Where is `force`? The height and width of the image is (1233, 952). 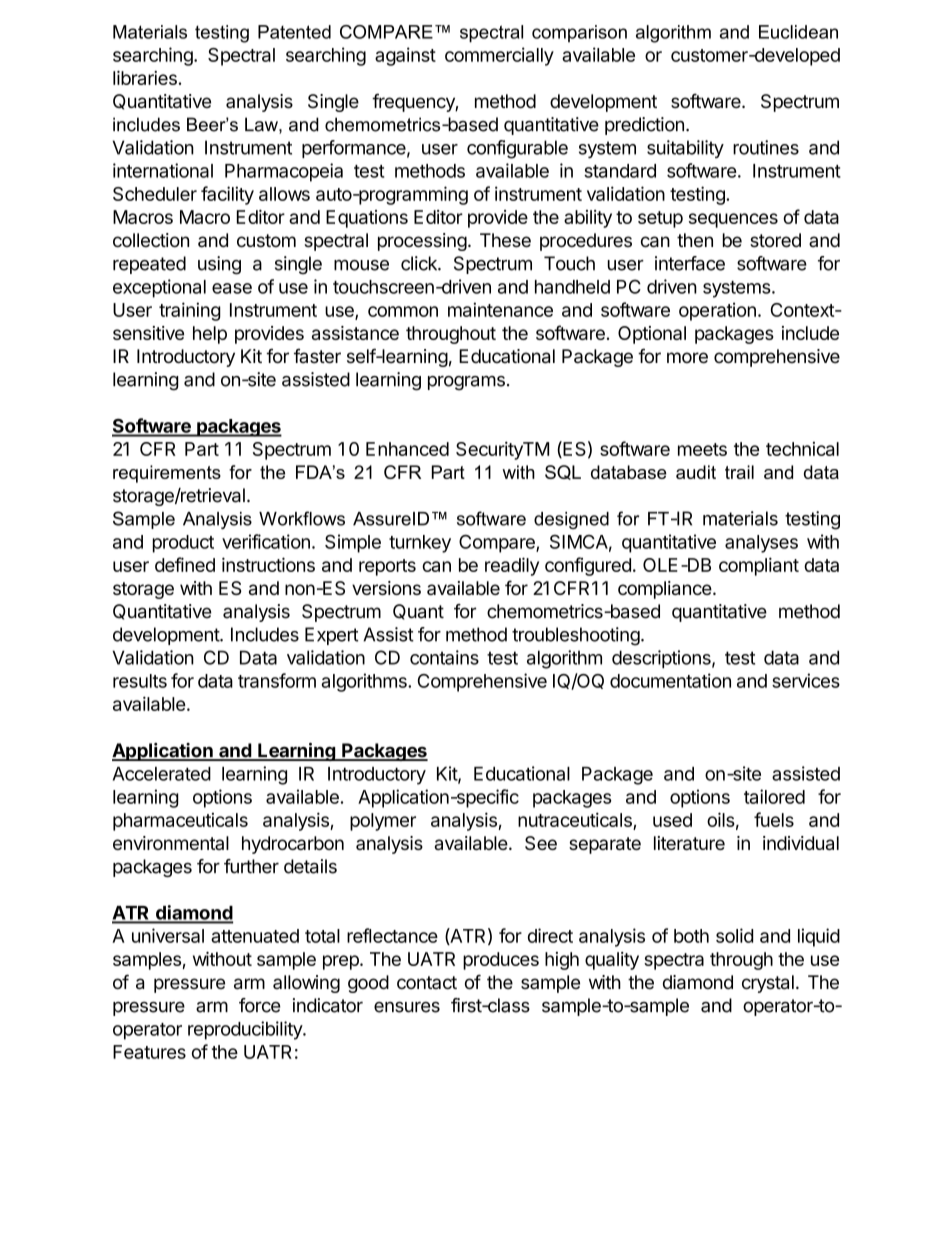
force is located at coordinates (260, 1005).
